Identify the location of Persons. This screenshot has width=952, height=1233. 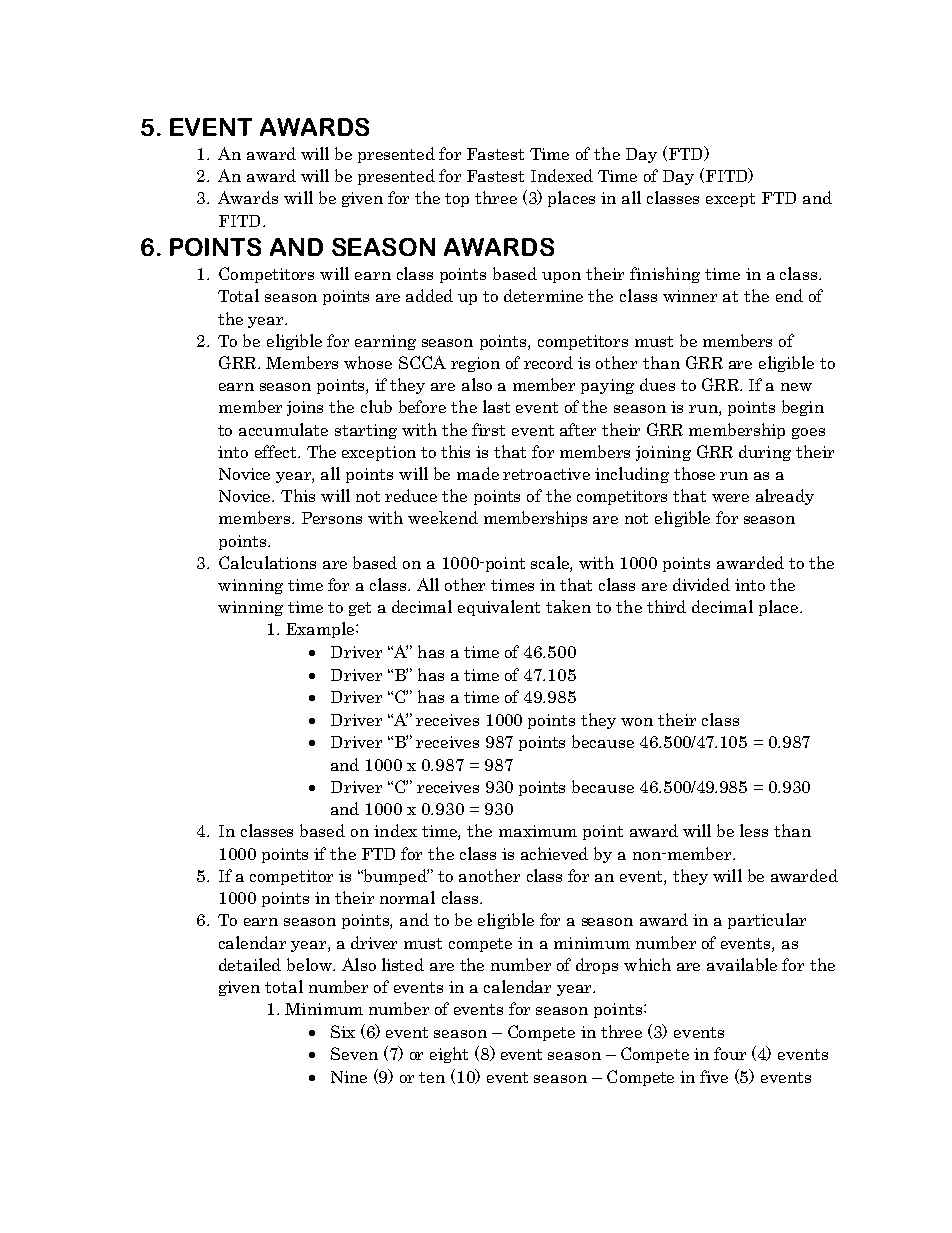
(332, 518).
